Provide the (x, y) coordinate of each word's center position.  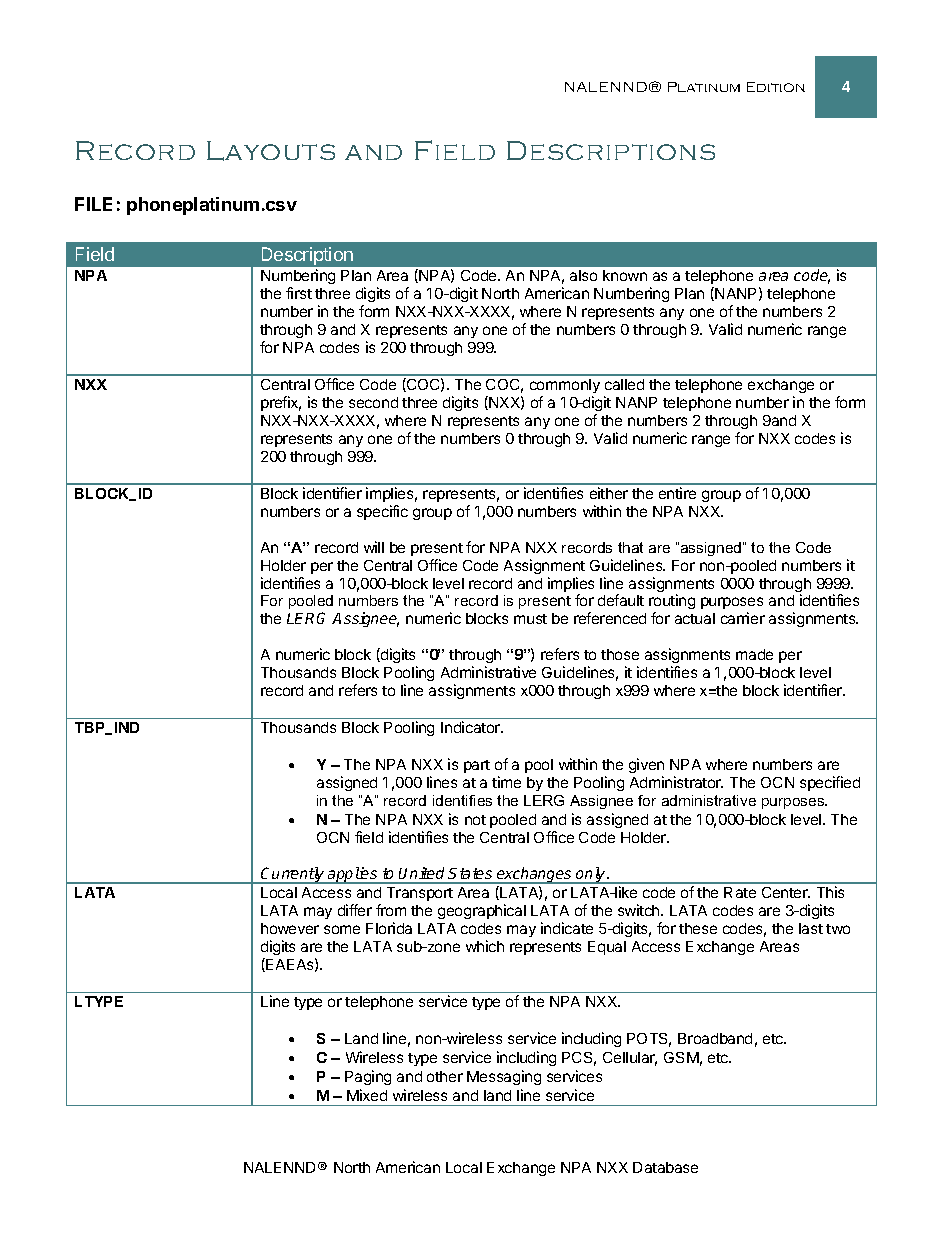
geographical (482, 911)
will (374, 547)
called (624, 384)
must (530, 619)
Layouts (271, 151)
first (299, 293)
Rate (740, 892)
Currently (293, 875)
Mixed (367, 1095)
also (583, 275)
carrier (743, 618)
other (445, 1076)
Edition (776, 87)
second (373, 402)
